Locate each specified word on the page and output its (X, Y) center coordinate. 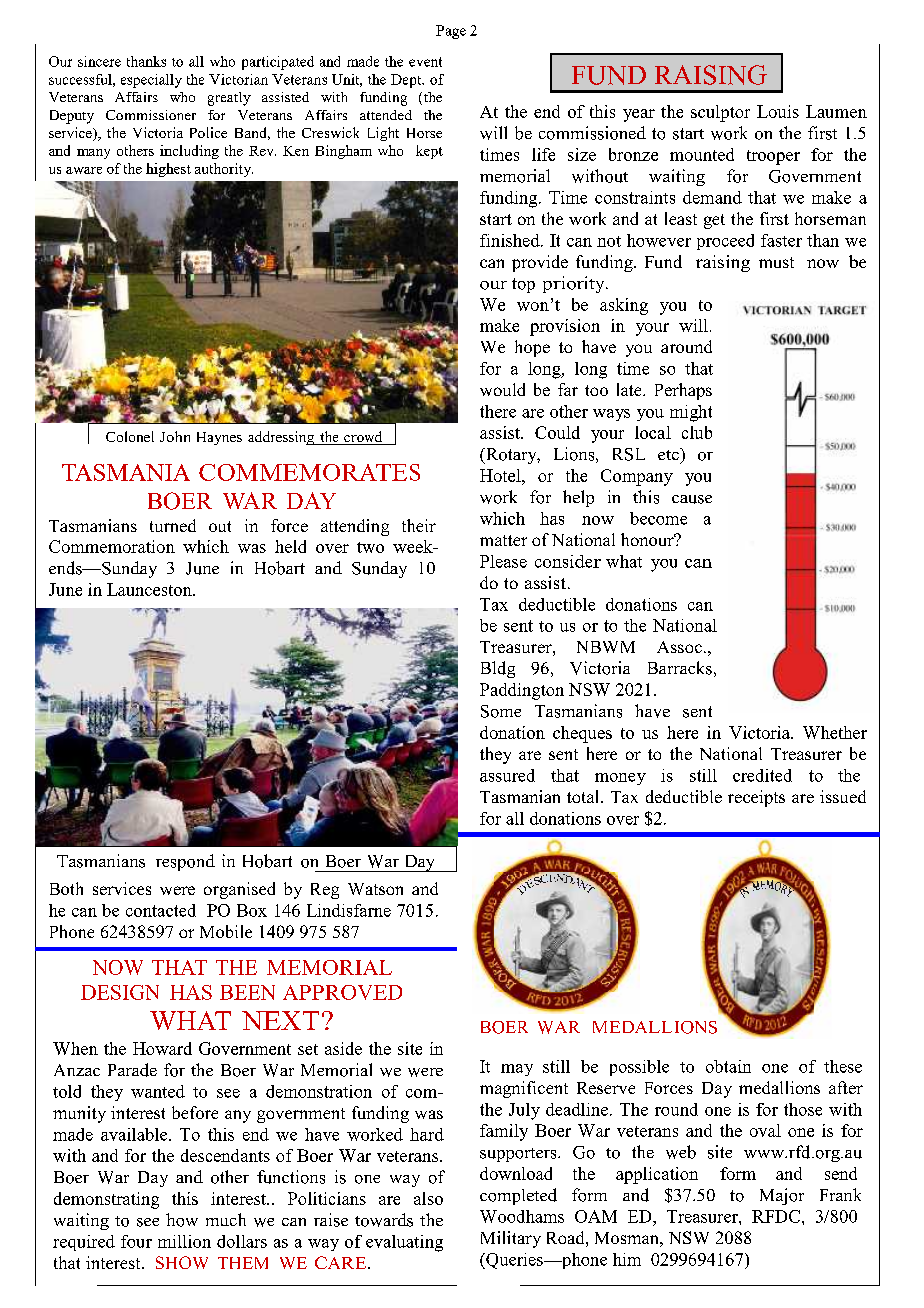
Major (782, 1196)
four (136, 1241)
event (425, 62)
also (428, 1198)
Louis (778, 111)
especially (151, 81)
